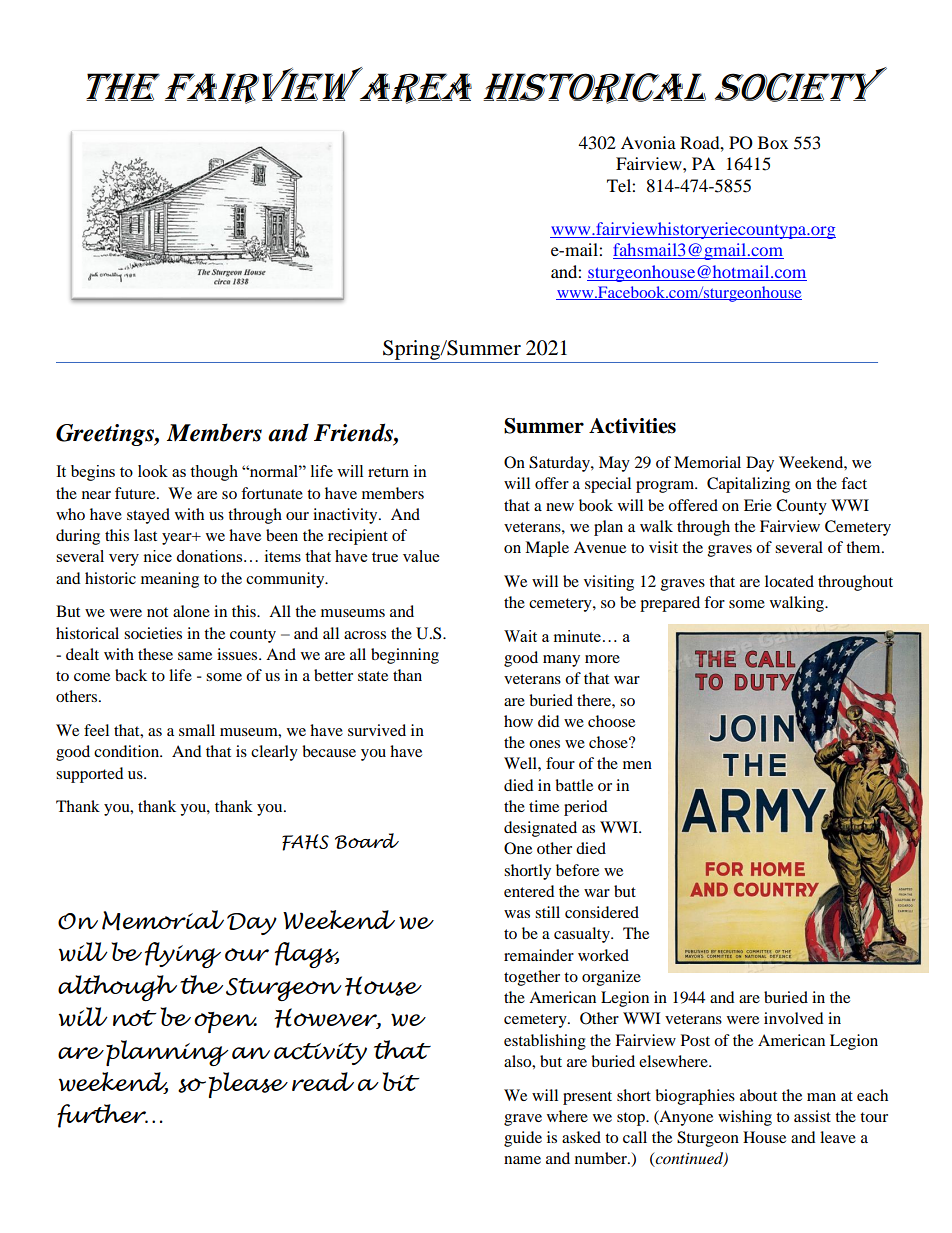 The image size is (952, 1233). Describe the element at coordinates (102, 1116) in the page. I see `further` at that location.
